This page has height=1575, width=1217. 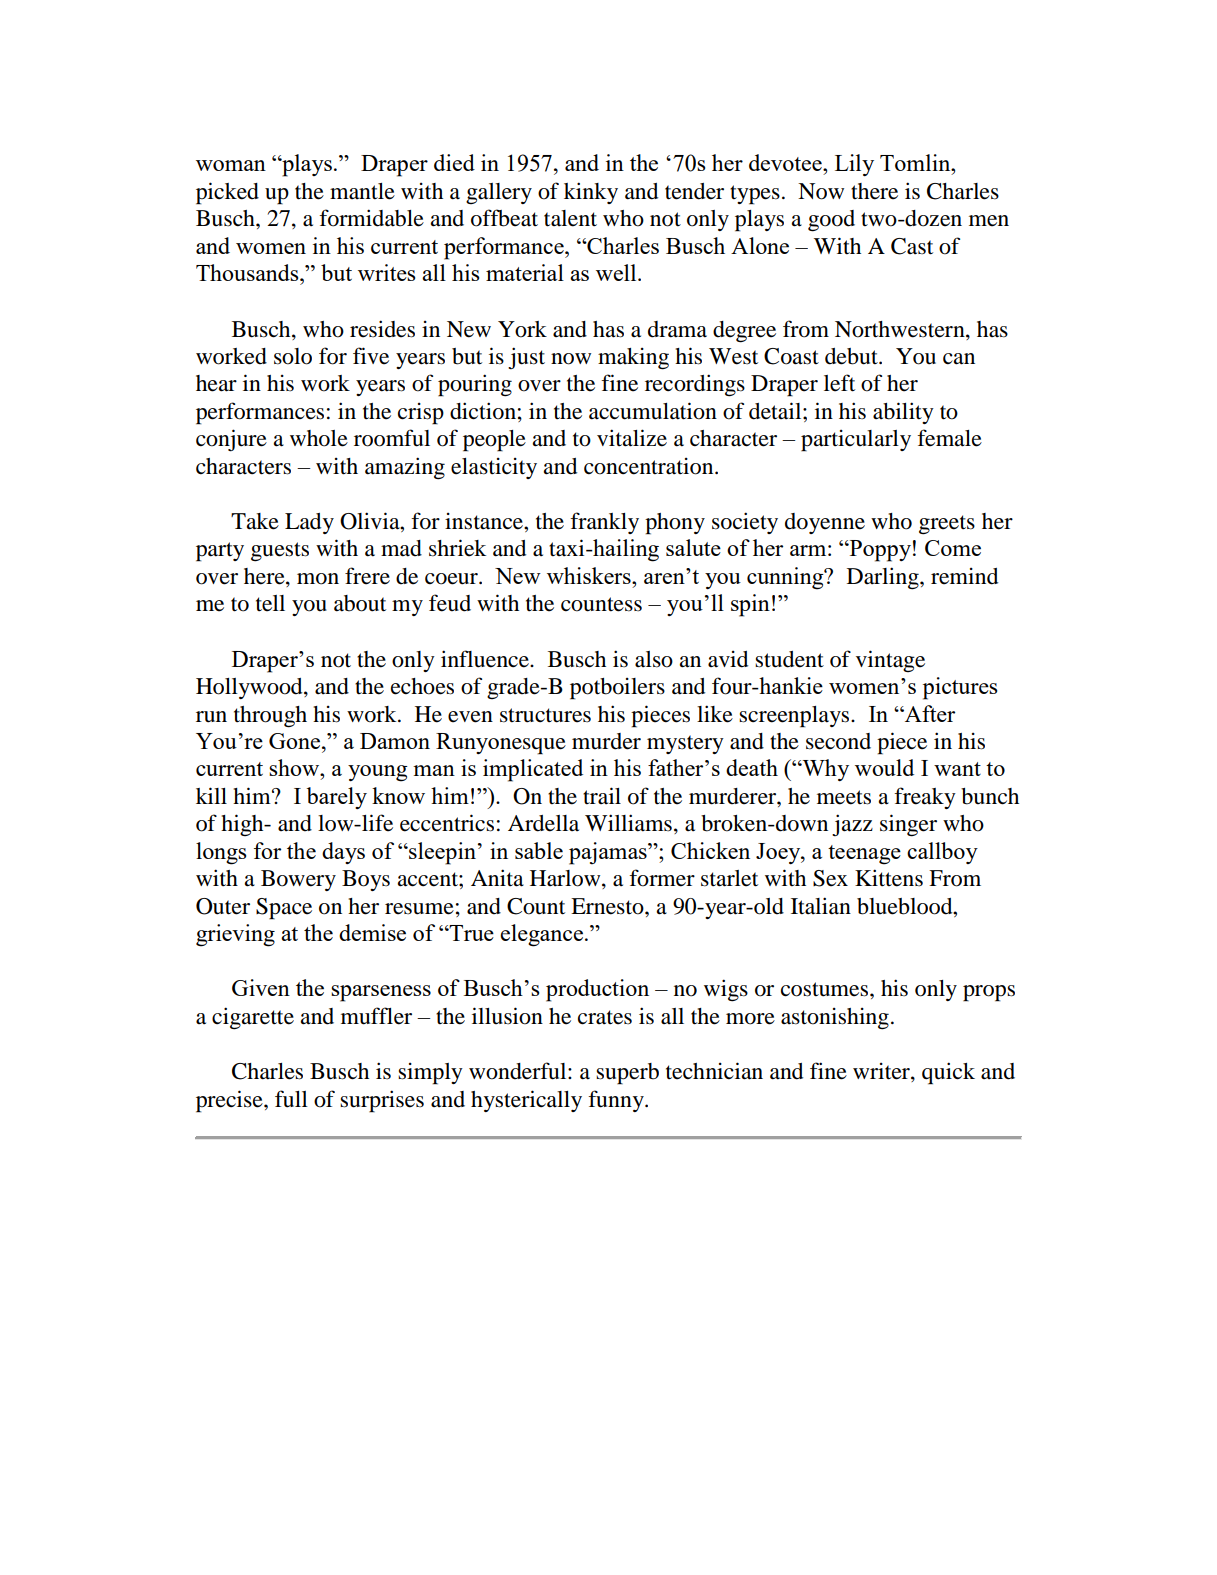 I want to click on Lily, so click(x=854, y=165).
